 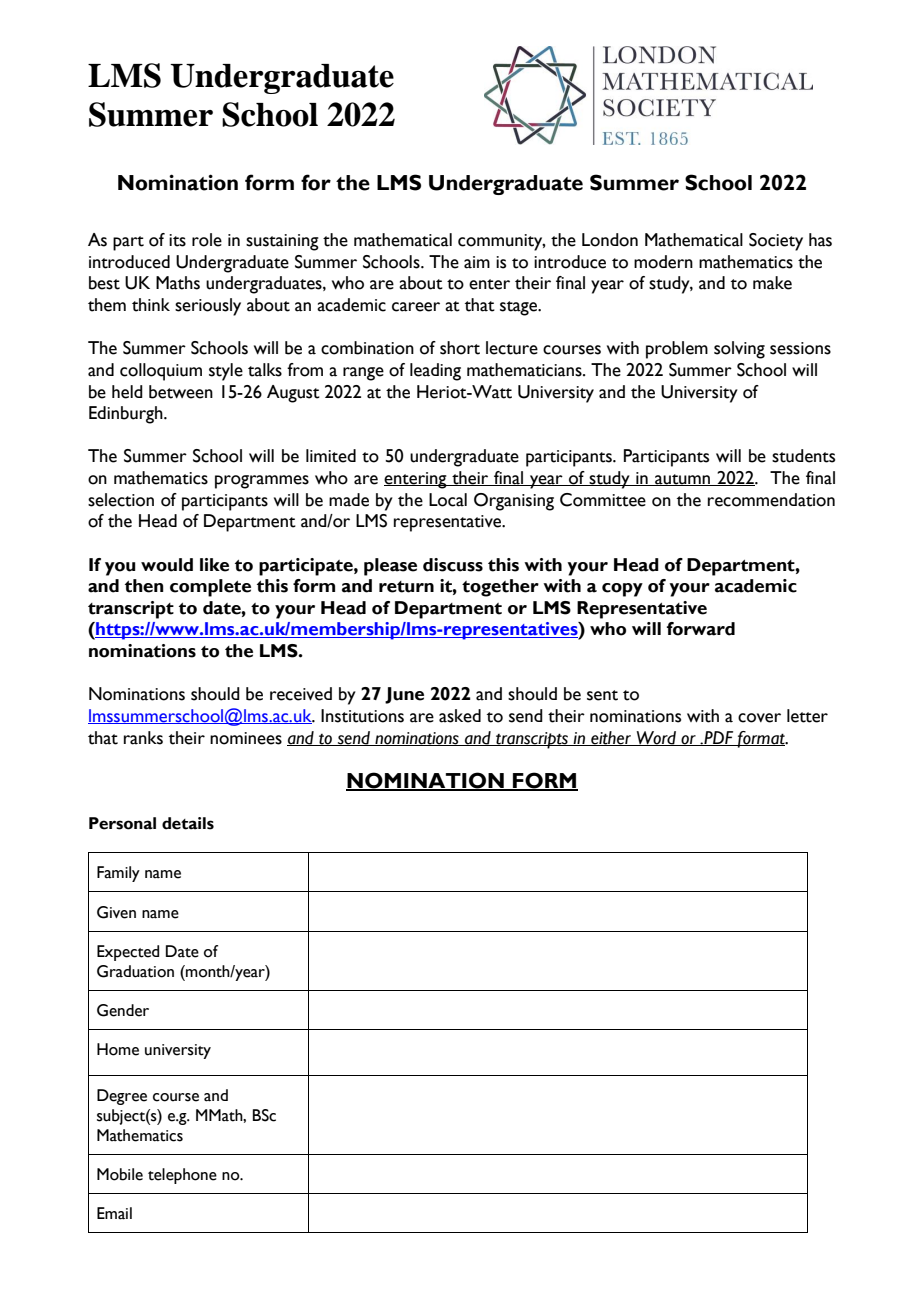 I want to click on autumn, so click(x=683, y=480).
